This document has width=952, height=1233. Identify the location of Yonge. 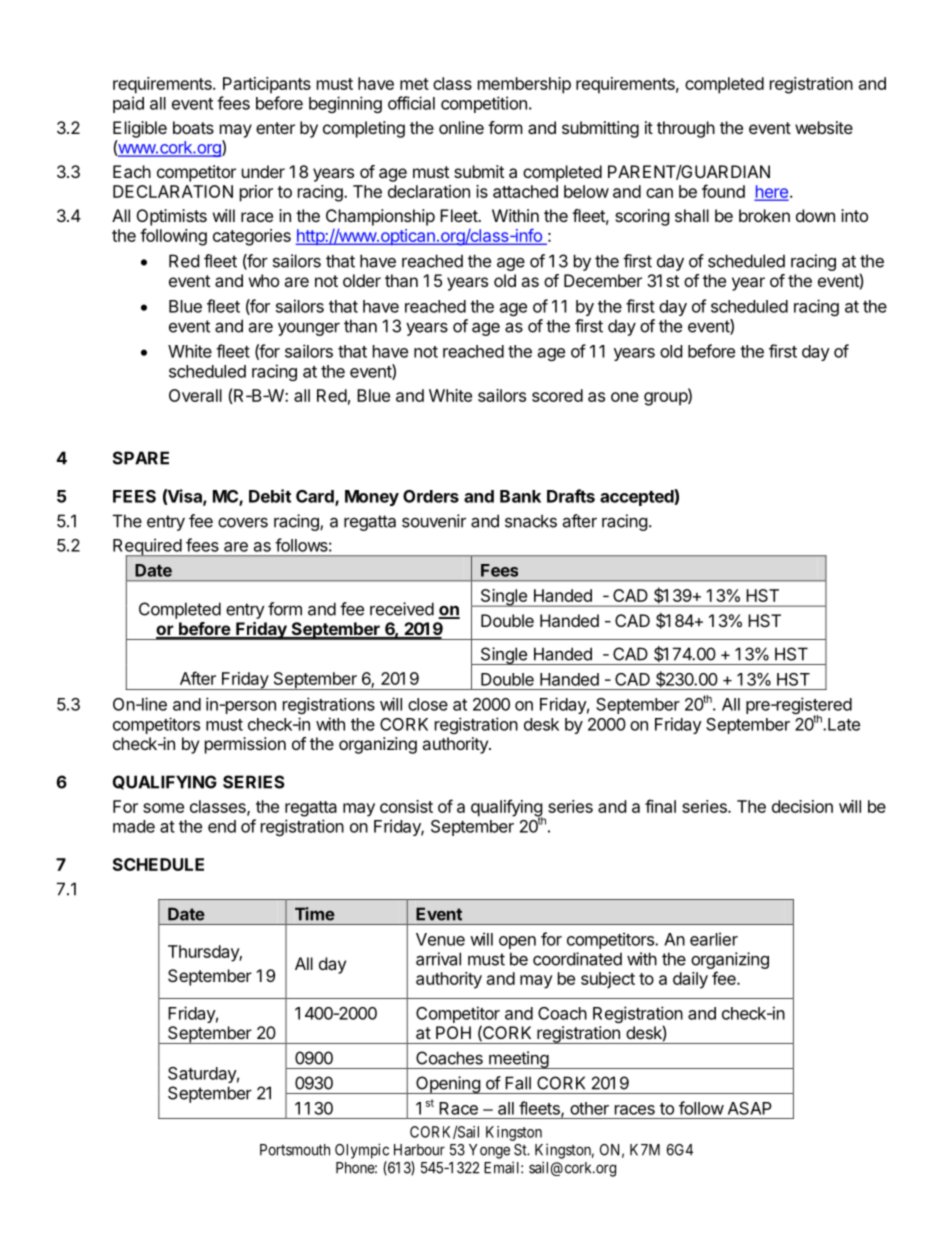
(489, 1151).
